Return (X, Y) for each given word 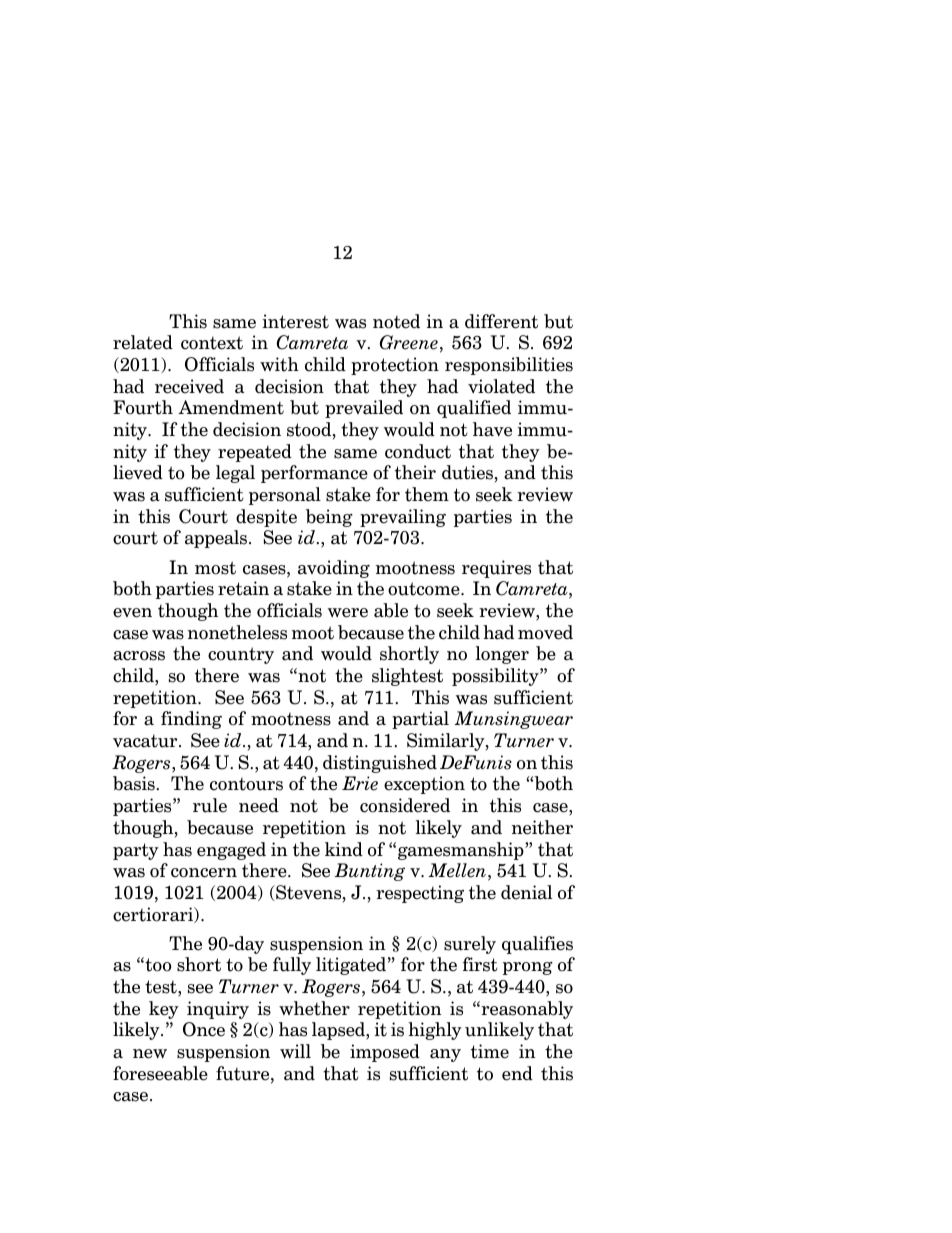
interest (296, 321)
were (348, 613)
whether (314, 1008)
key (164, 1010)
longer (502, 655)
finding (191, 720)
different (501, 321)
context (212, 343)
